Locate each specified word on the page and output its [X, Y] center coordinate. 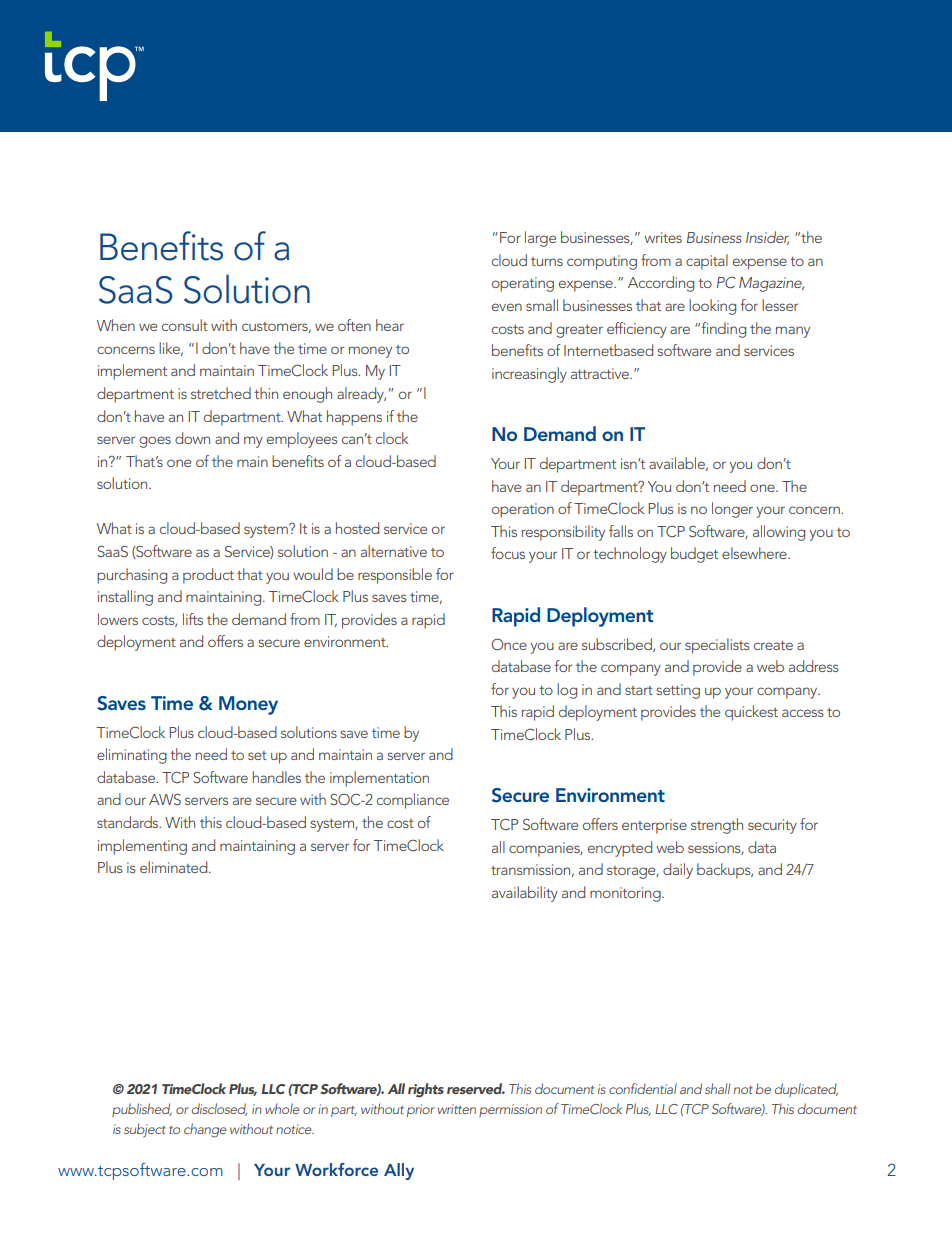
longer [732, 510]
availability [525, 894]
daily [678, 871]
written [457, 1109]
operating [523, 284]
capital [707, 262]
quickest [751, 713]
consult [185, 325]
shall [717, 1088]
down [192, 438]
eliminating [132, 756]
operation [523, 510]
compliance [413, 801]
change [205, 1130]
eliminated [175, 867]
